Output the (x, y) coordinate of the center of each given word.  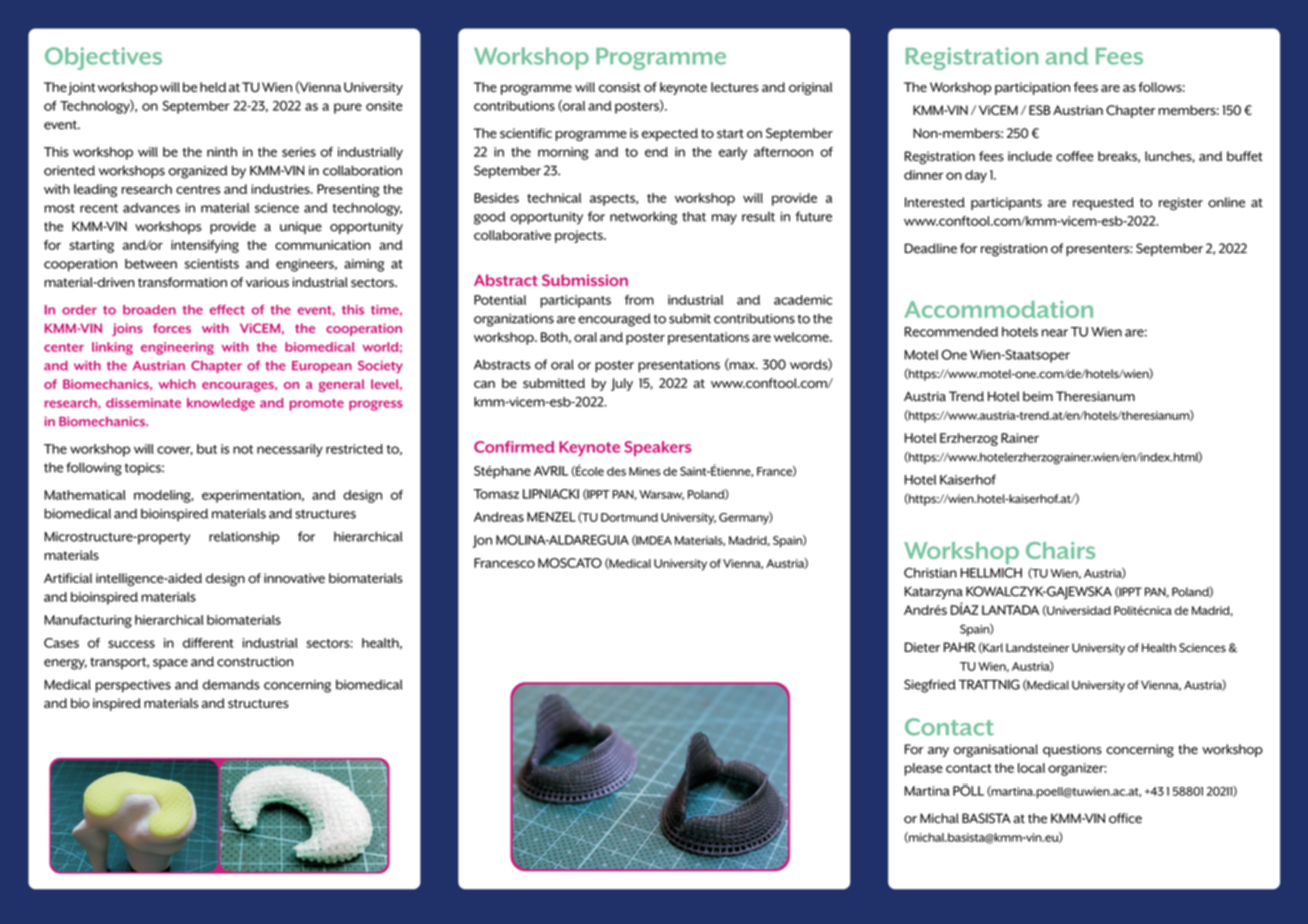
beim (1038, 396)
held (213, 87)
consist (620, 87)
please (924, 769)
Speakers (657, 448)
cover (175, 451)
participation (1032, 88)
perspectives (133, 686)
